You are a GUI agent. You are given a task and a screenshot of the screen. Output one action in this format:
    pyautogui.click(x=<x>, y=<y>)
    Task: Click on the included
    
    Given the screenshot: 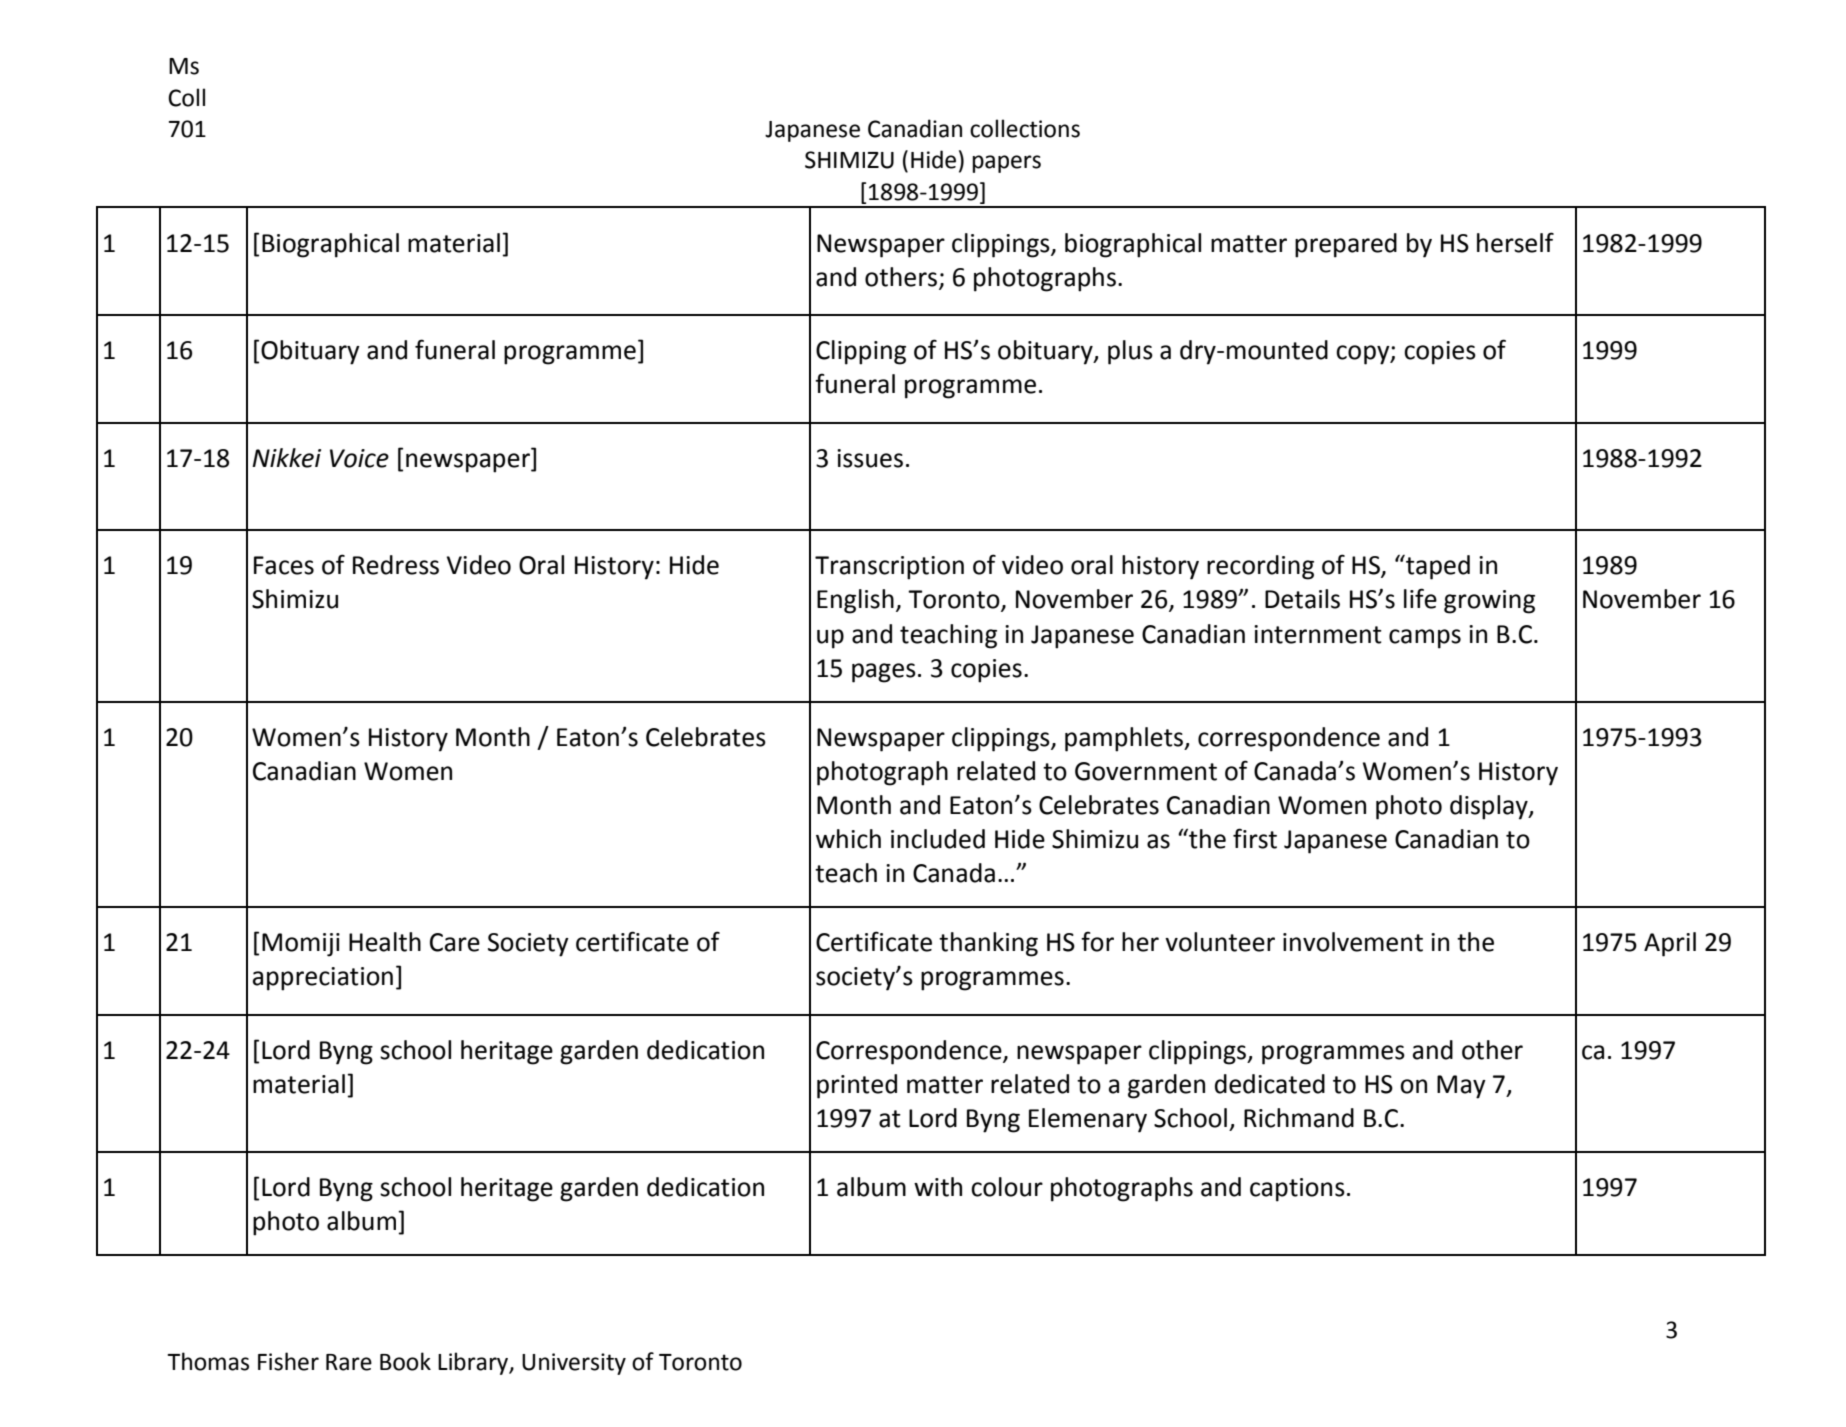 What is the action you would take?
    pyautogui.click(x=938, y=839)
